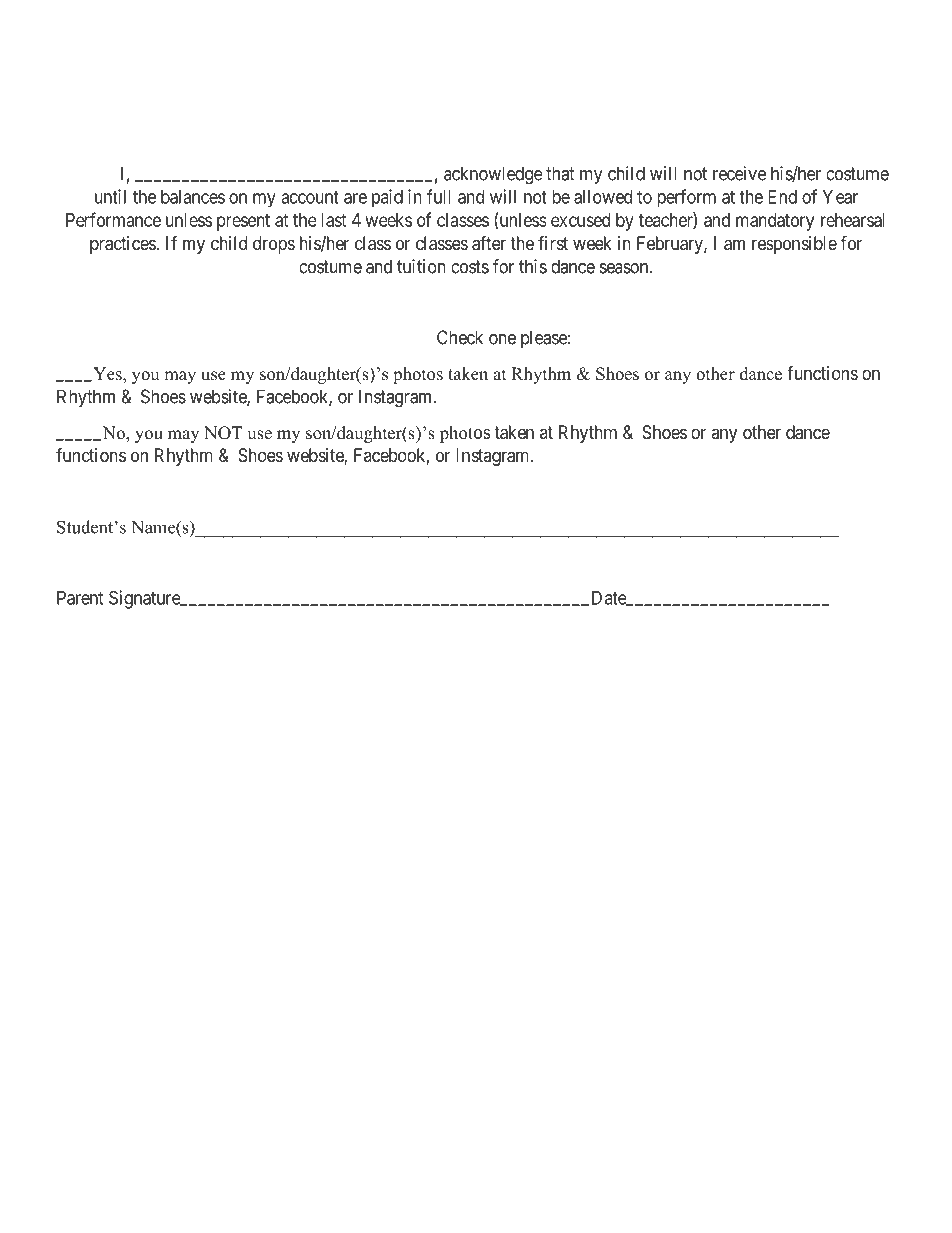 Image resolution: width=952 pixels, height=1233 pixels. Describe the element at coordinates (782, 197) in the screenshot. I see `End` at that location.
